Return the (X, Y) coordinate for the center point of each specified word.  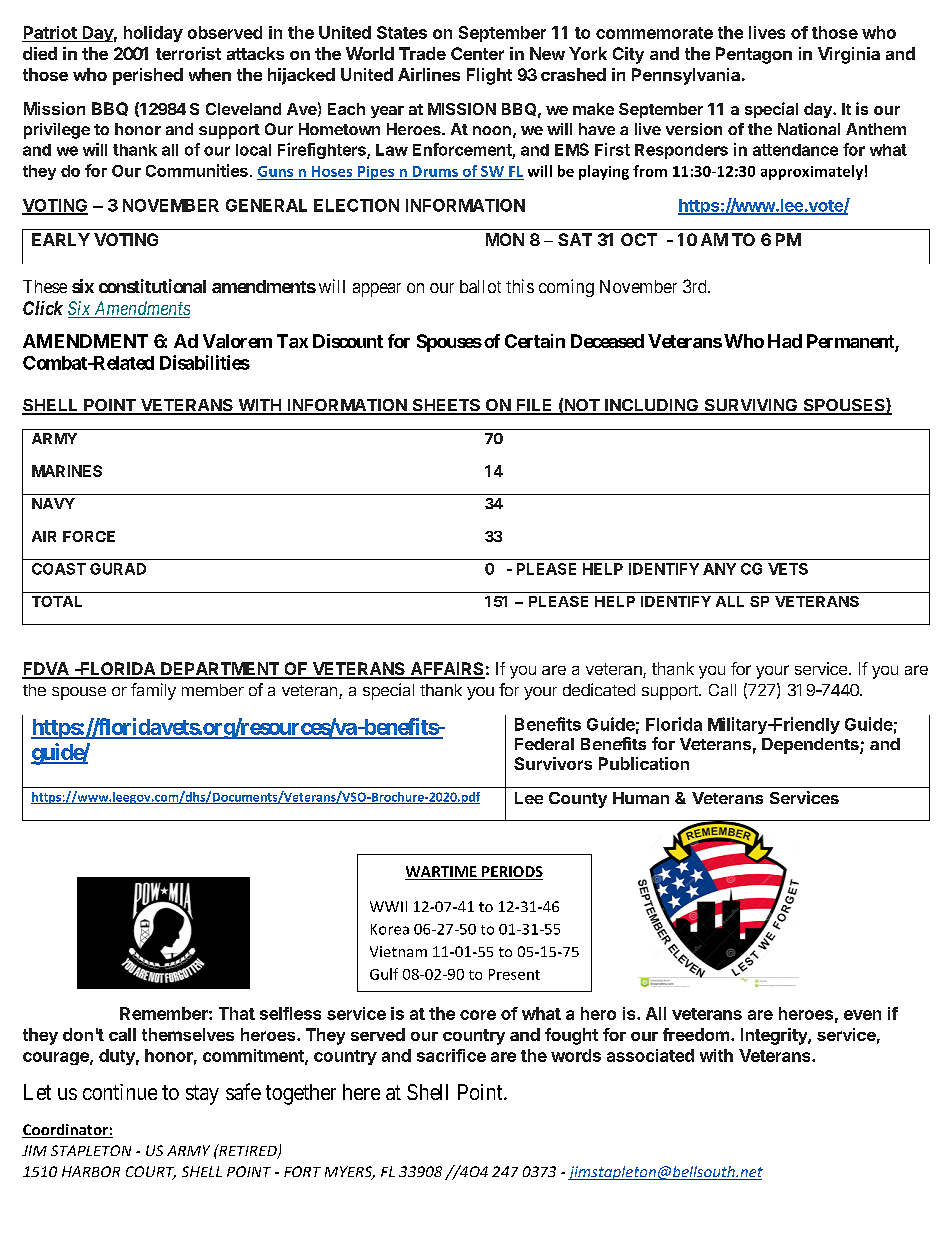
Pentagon (754, 55)
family (153, 691)
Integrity (775, 1036)
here (361, 1092)
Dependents (811, 746)
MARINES (67, 471)
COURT (151, 1173)
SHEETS (446, 406)
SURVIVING (750, 406)
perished (148, 76)
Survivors (553, 763)
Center (477, 53)
